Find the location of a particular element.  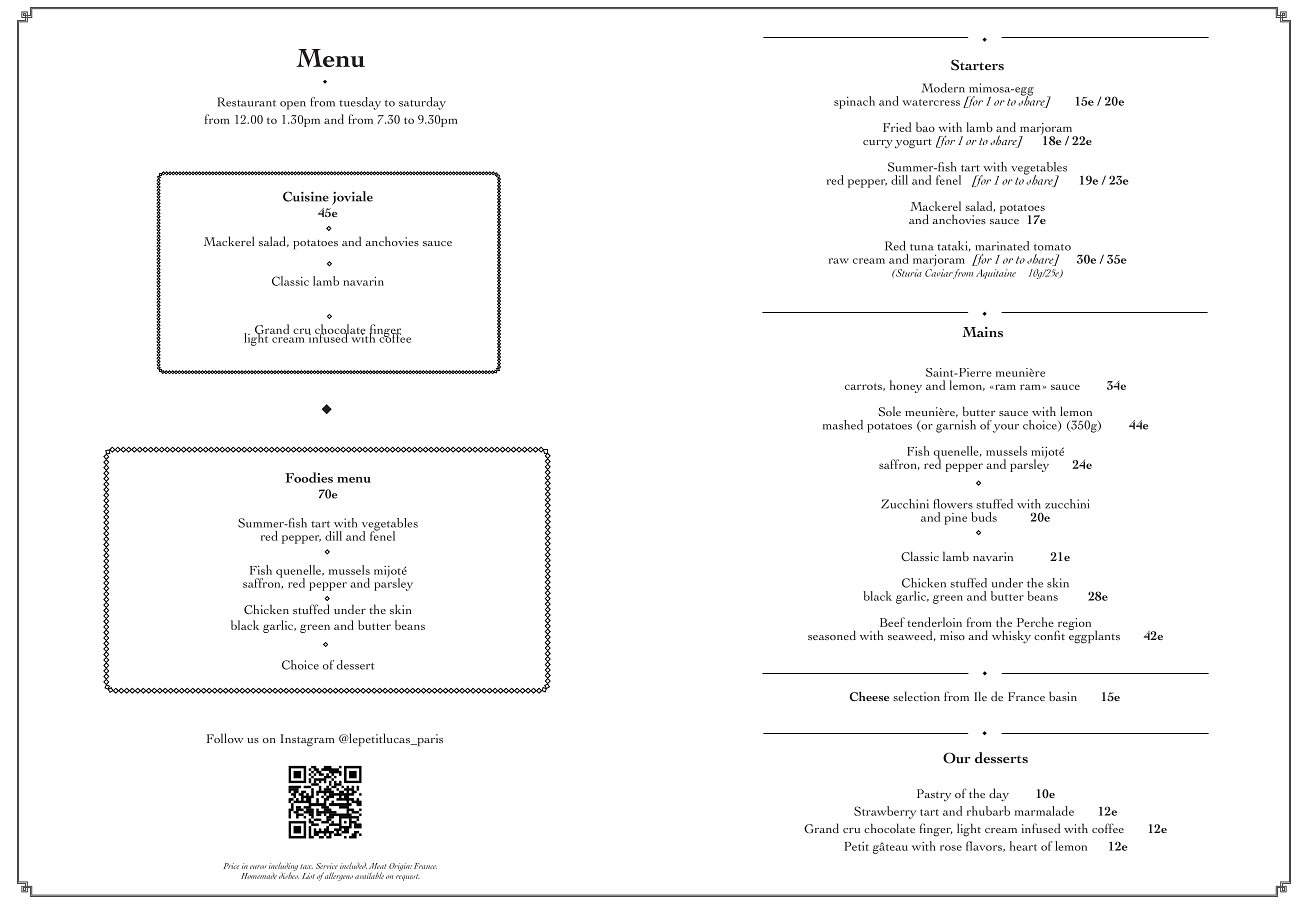

saturday is located at coordinates (422, 103).
